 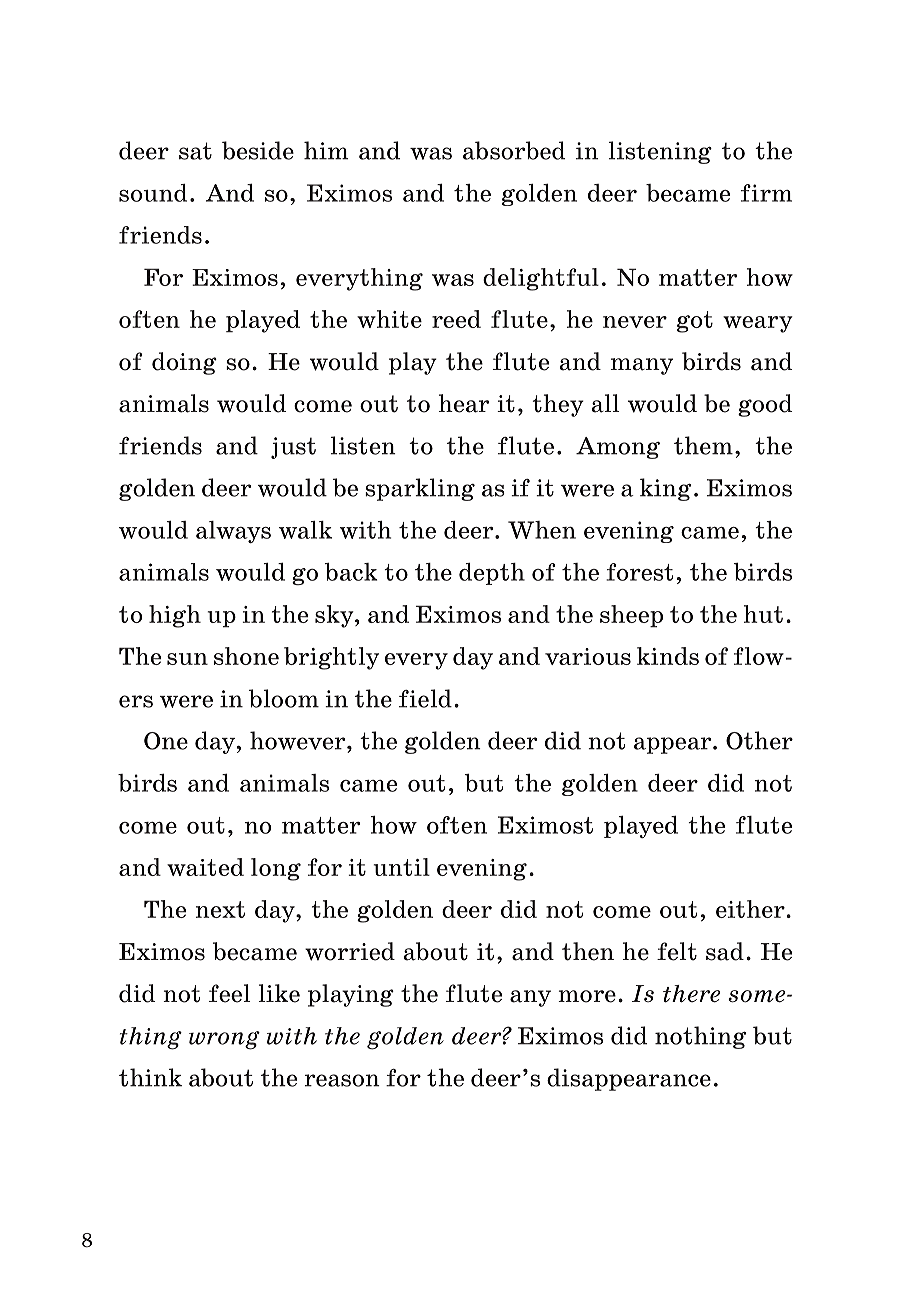 What do you see at coordinates (766, 193) in the screenshot?
I see `firm` at bounding box center [766, 193].
